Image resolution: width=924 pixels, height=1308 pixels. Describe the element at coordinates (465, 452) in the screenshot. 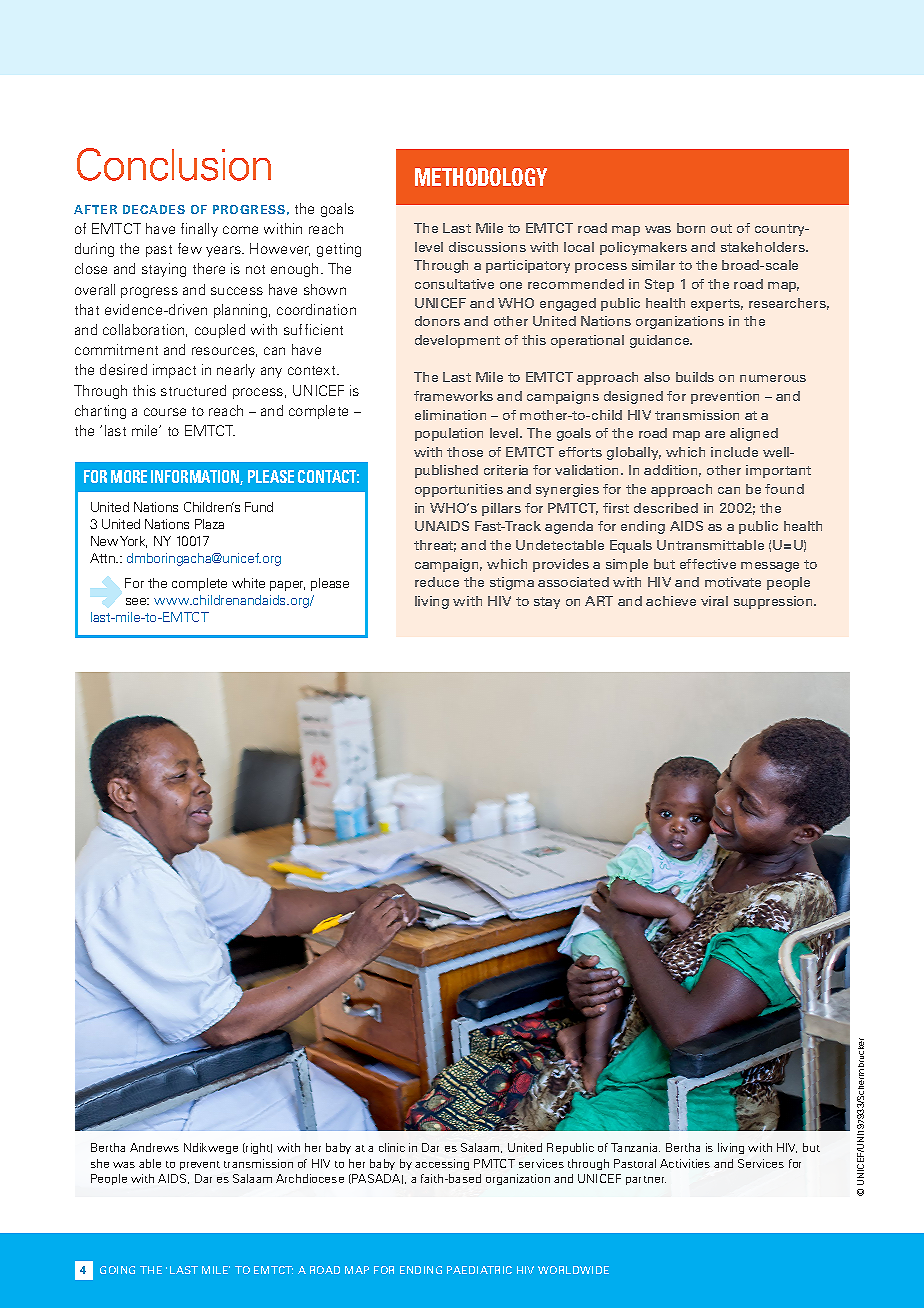

I see `those` at that location.
